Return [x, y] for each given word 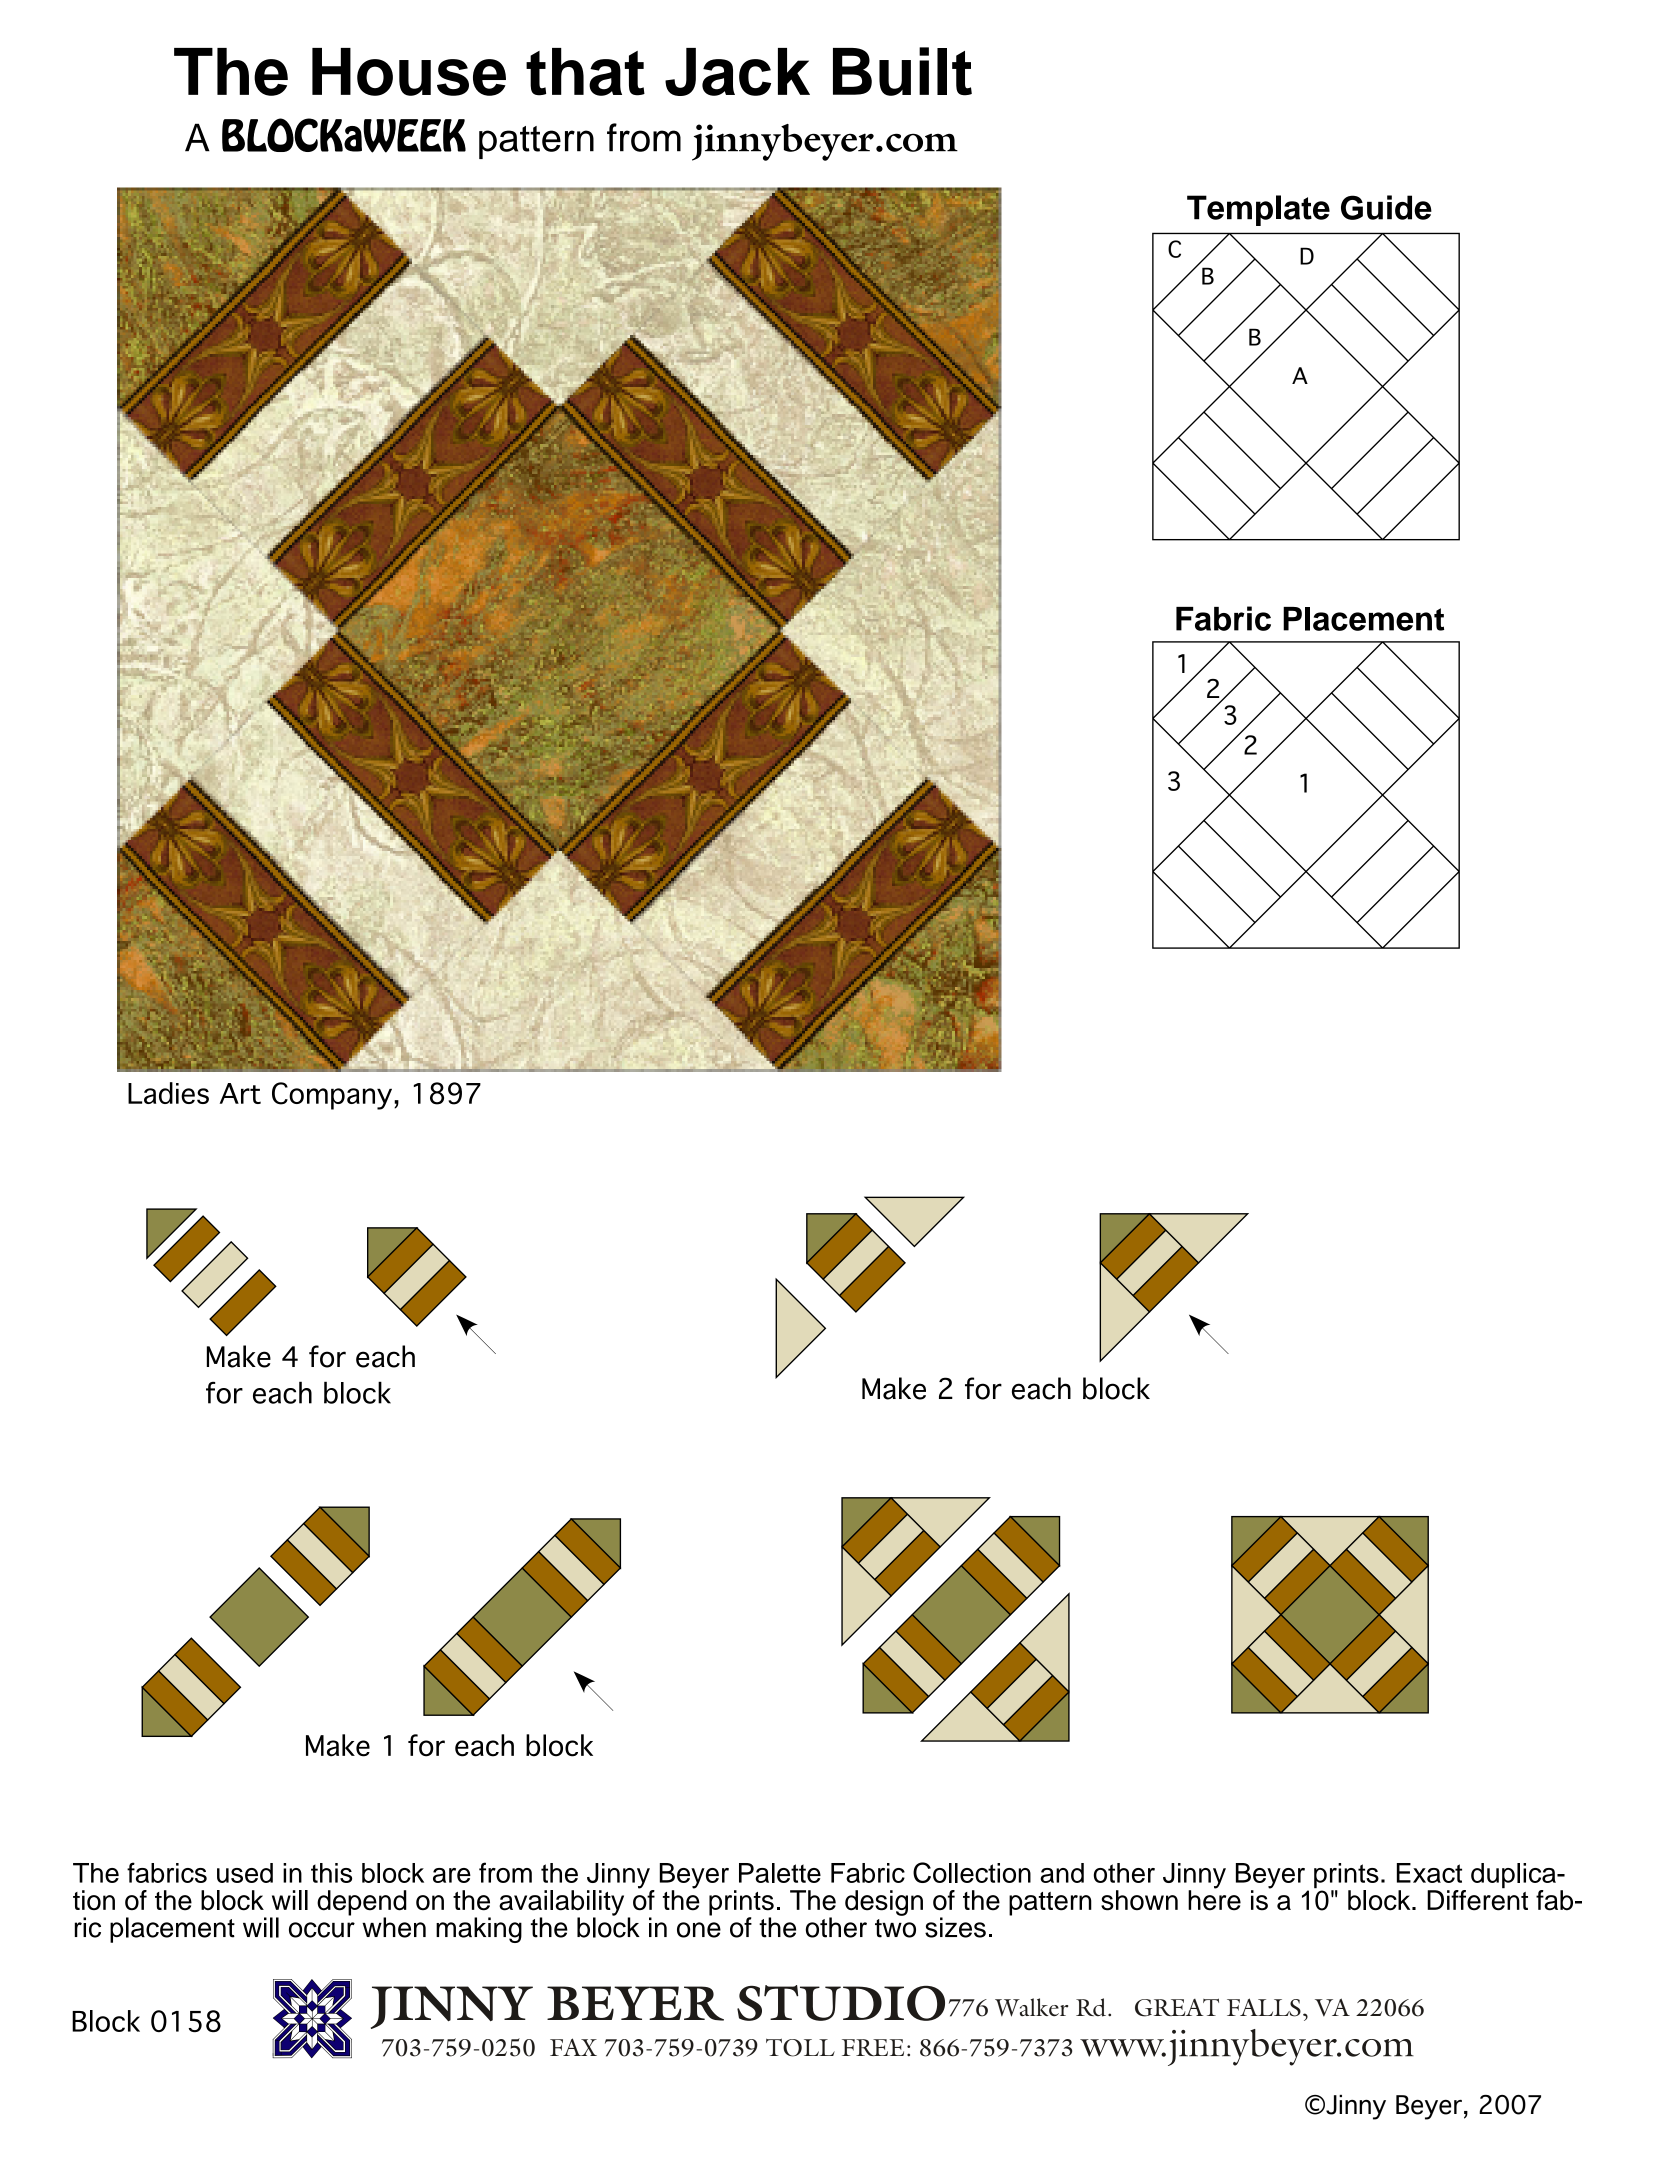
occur [322, 1930]
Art [240, 1093]
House [409, 72]
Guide [1386, 207]
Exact [1429, 1873]
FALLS [1264, 2007]
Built [902, 71]
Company [333, 1096]
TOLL [800, 2048]
